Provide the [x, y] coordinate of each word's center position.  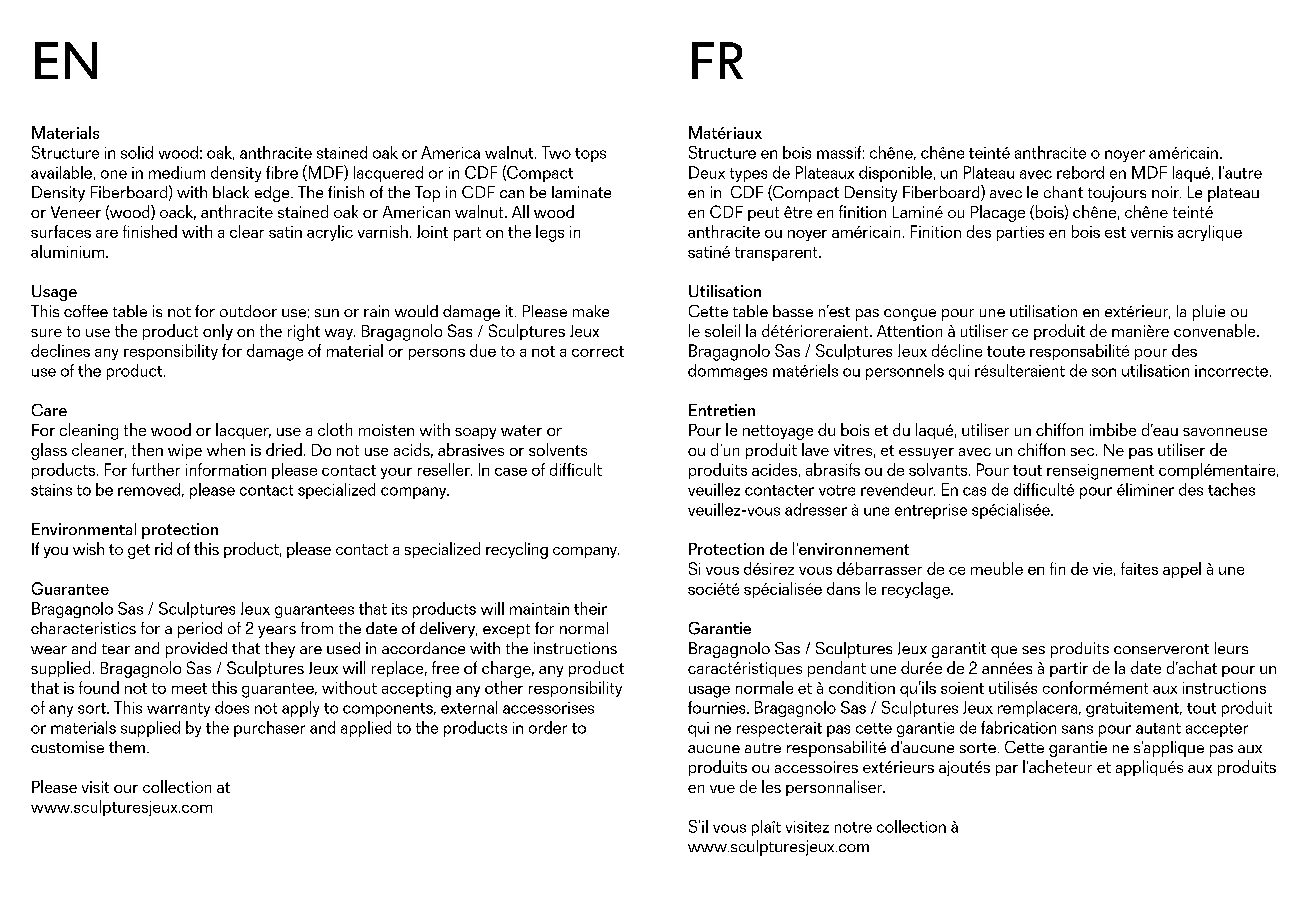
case [511, 472]
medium [177, 172]
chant [1063, 192]
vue [722, 789]
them [127, 747]
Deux [707, 172]
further [156, 469]
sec [1084, 452]
